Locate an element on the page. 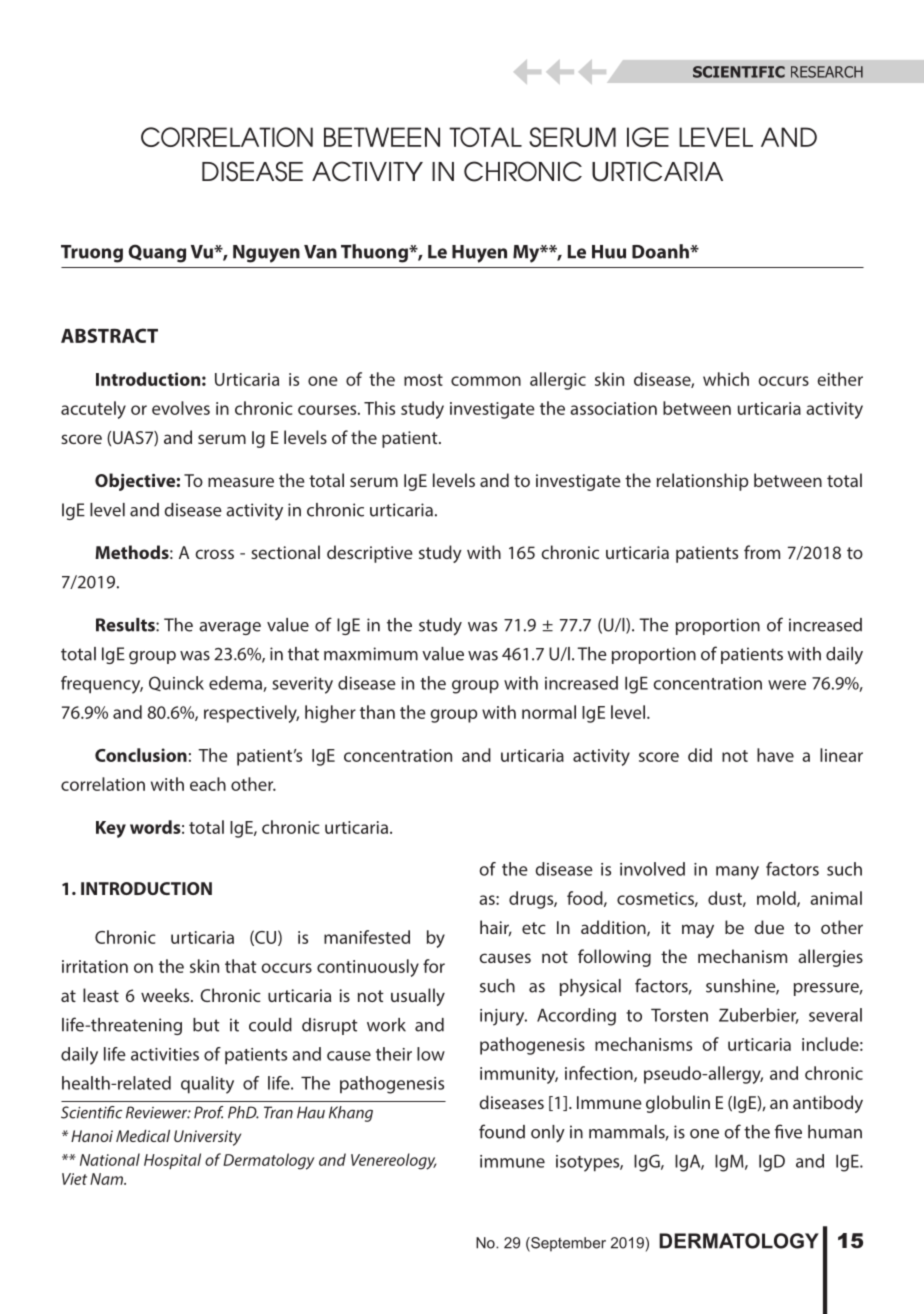  Hospital is located at coordinates (172, 1161).
